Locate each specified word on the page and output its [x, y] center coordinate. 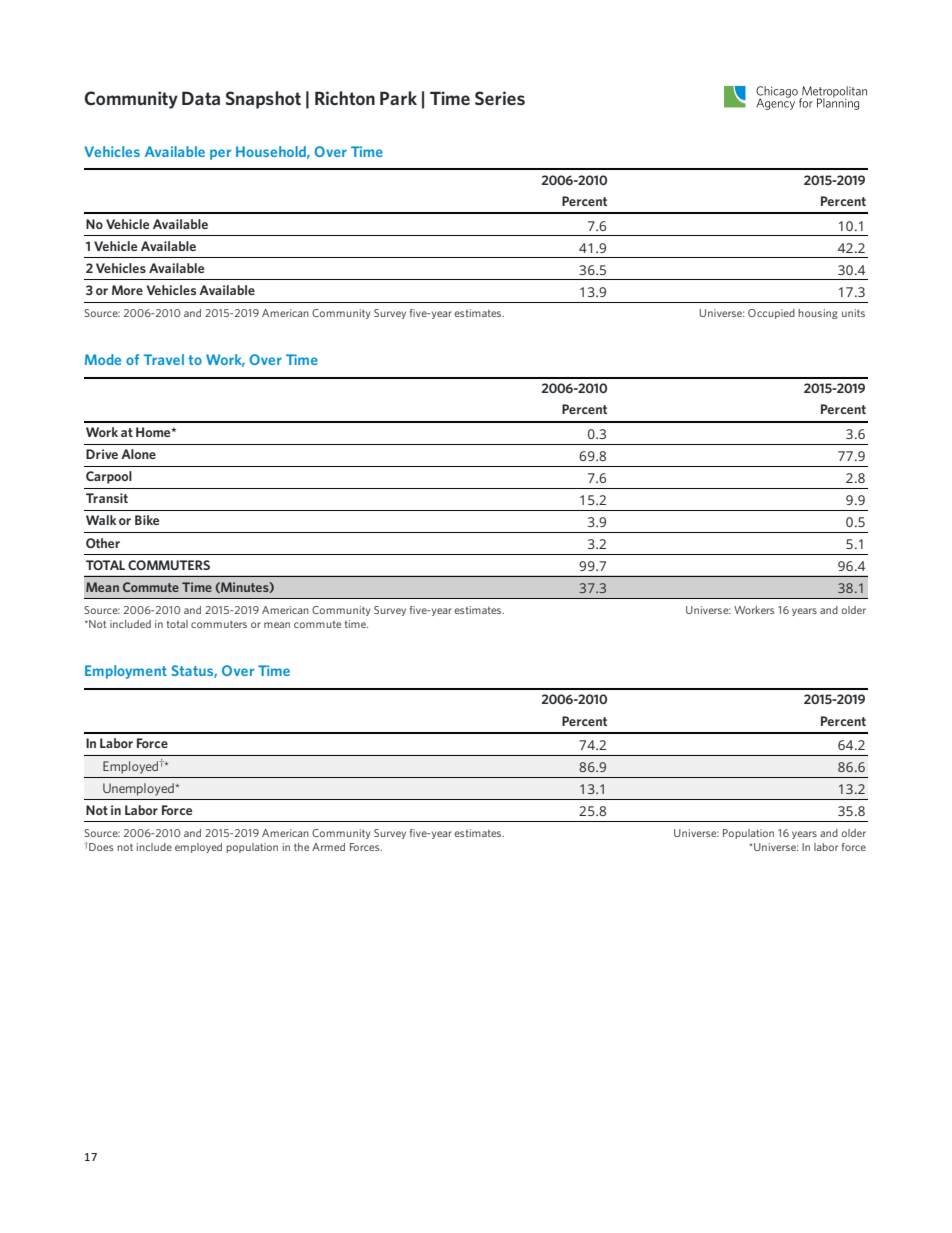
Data [201, 98]
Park [398, 98]
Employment [126, 672]
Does [100, 847]
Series [500, 98]
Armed [328, 847]
